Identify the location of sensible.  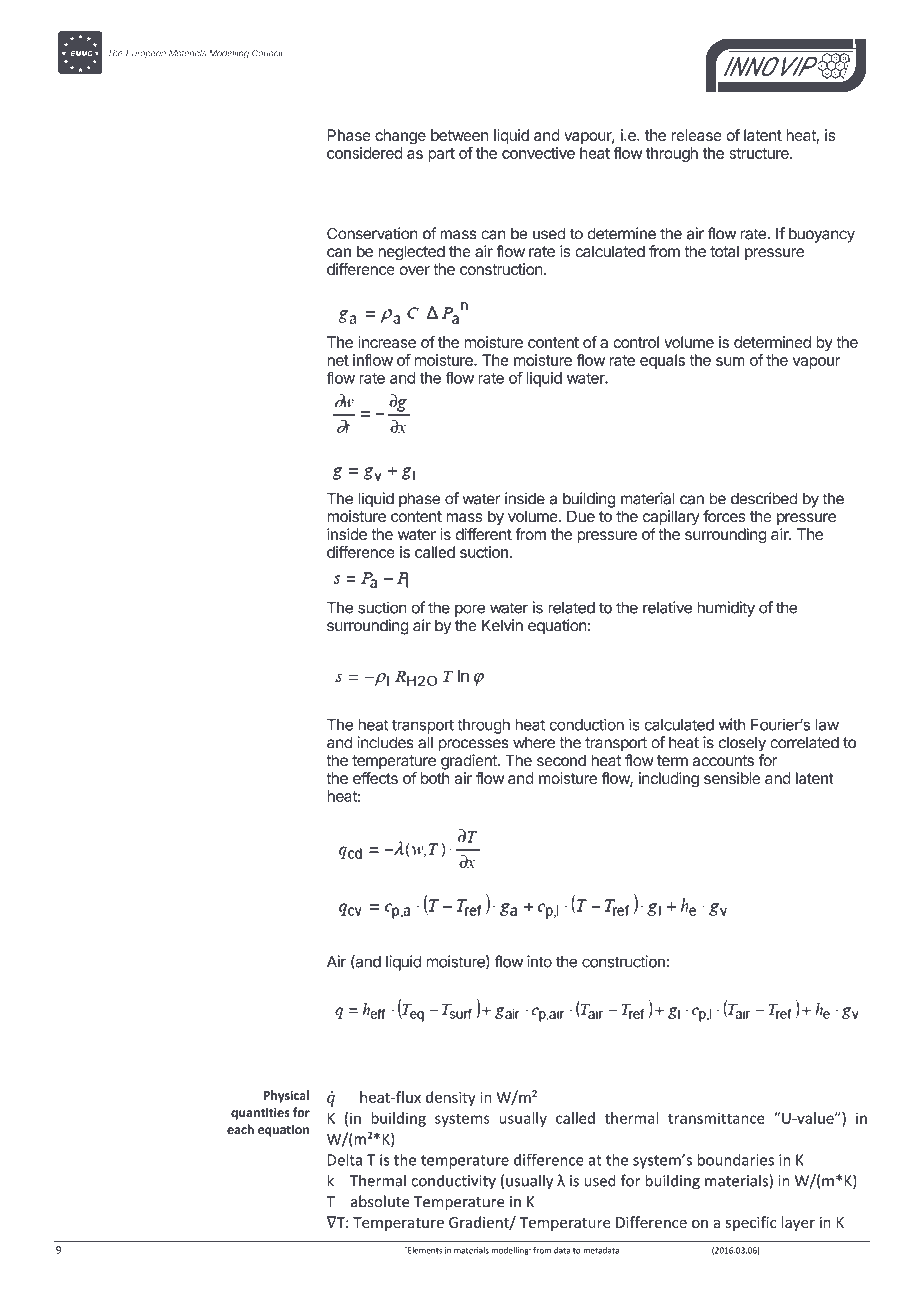
(732, 778).
